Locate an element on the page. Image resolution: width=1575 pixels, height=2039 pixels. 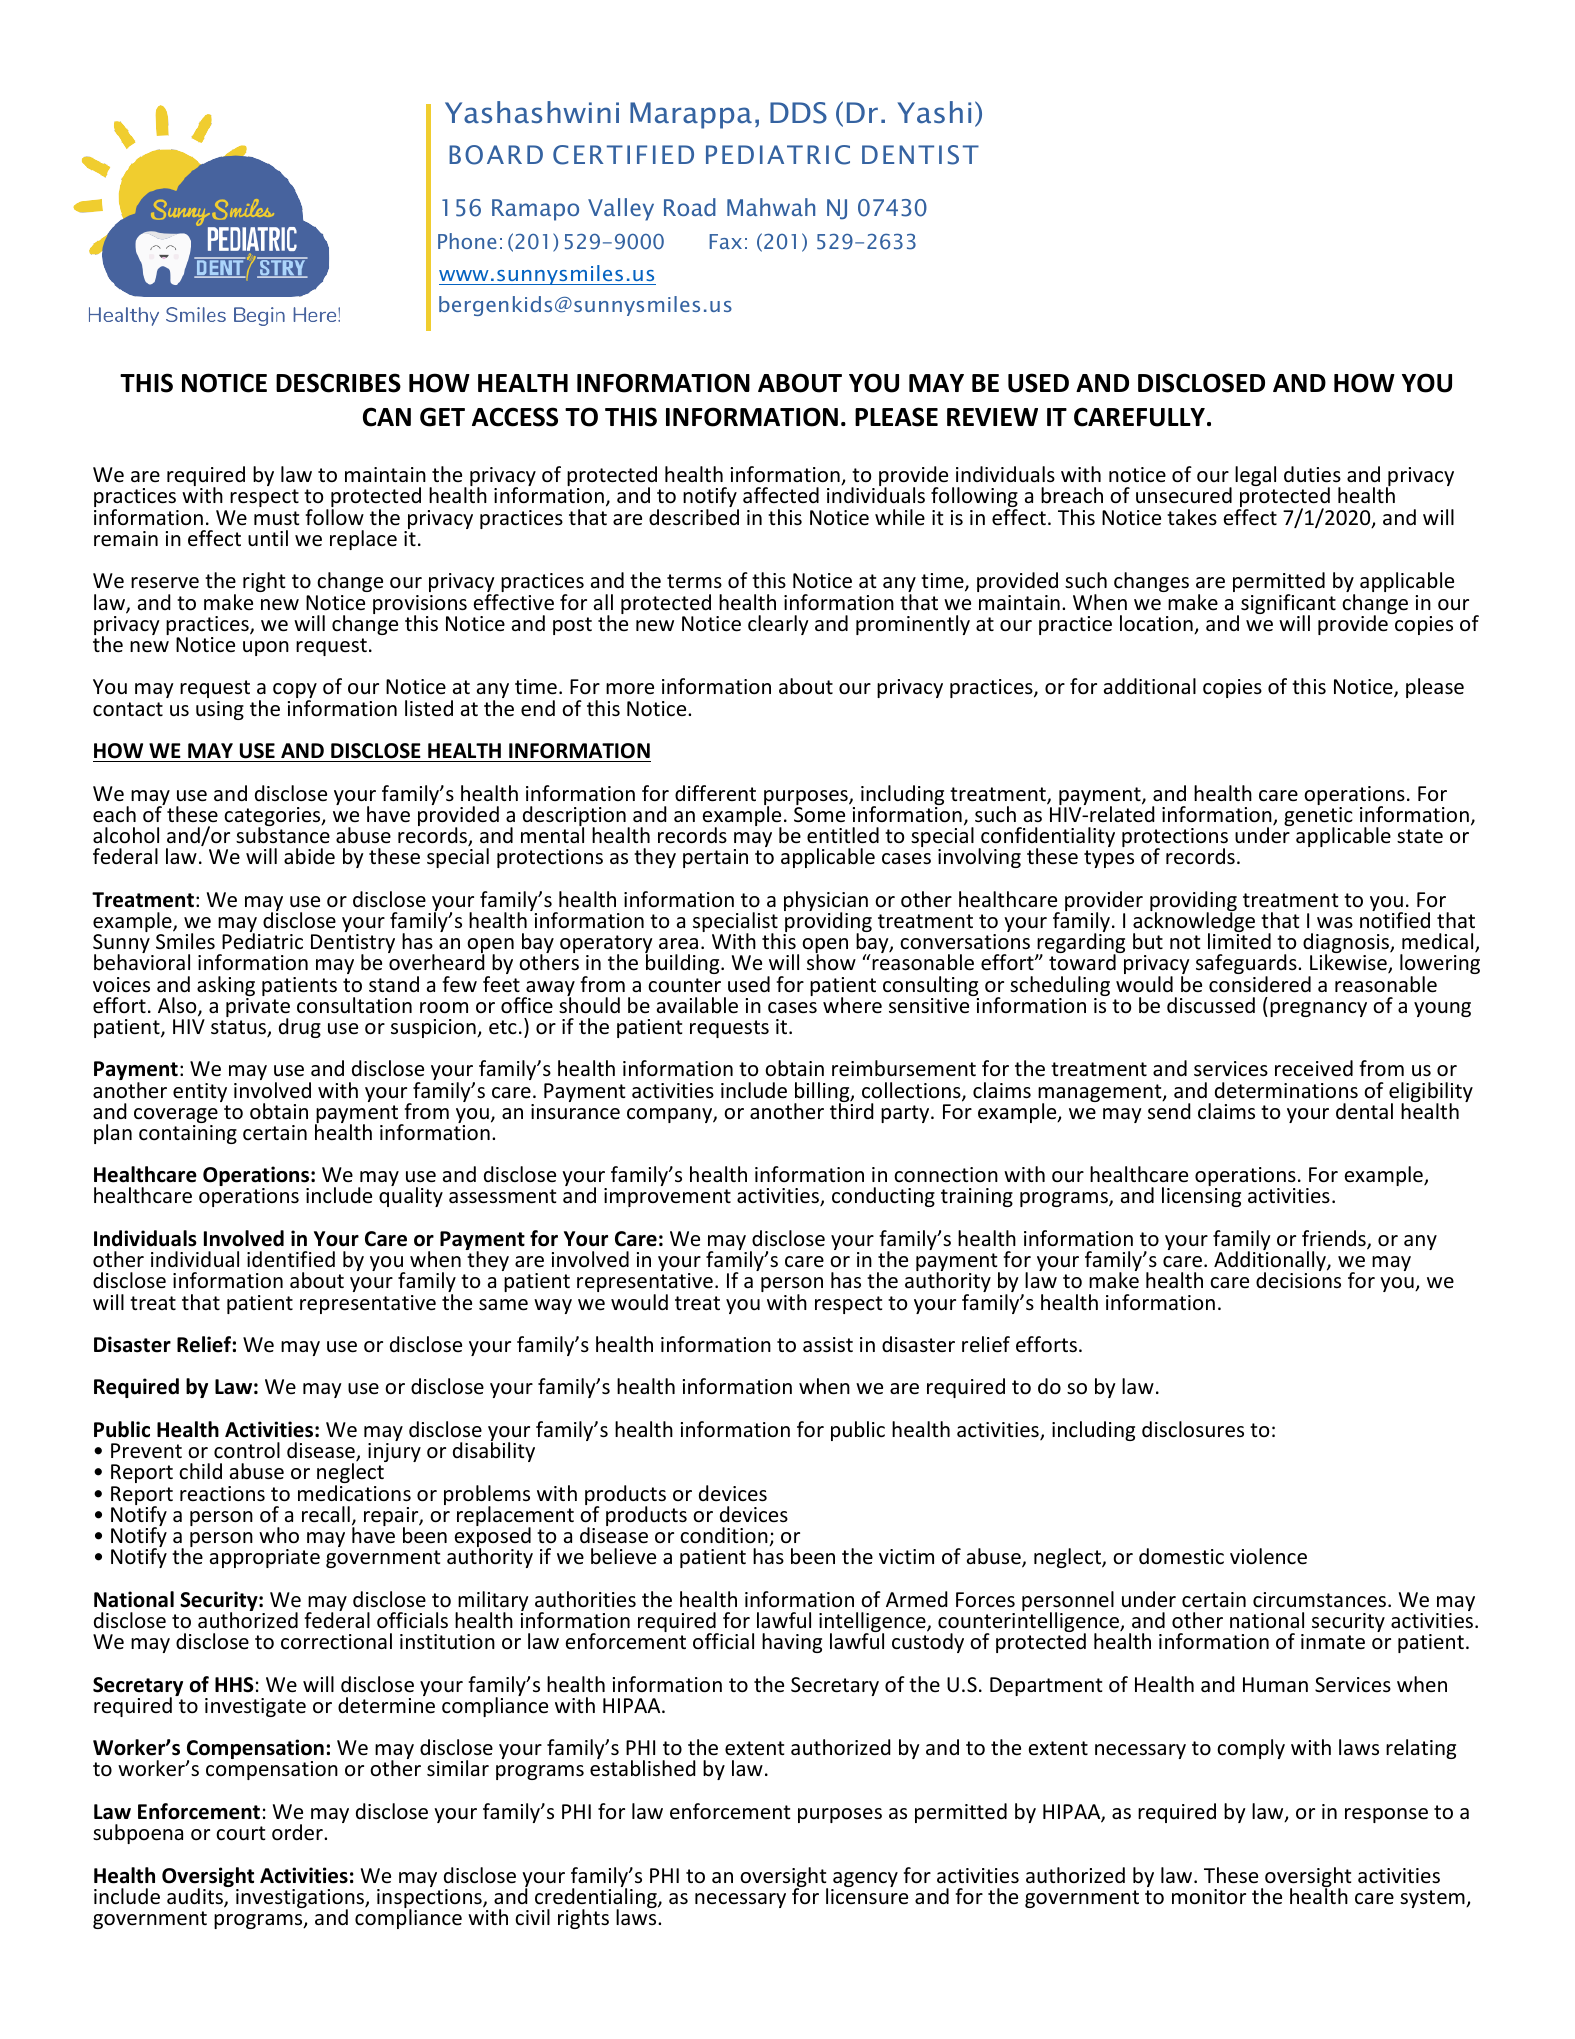
identified is located at coordinates (291, 1259).
